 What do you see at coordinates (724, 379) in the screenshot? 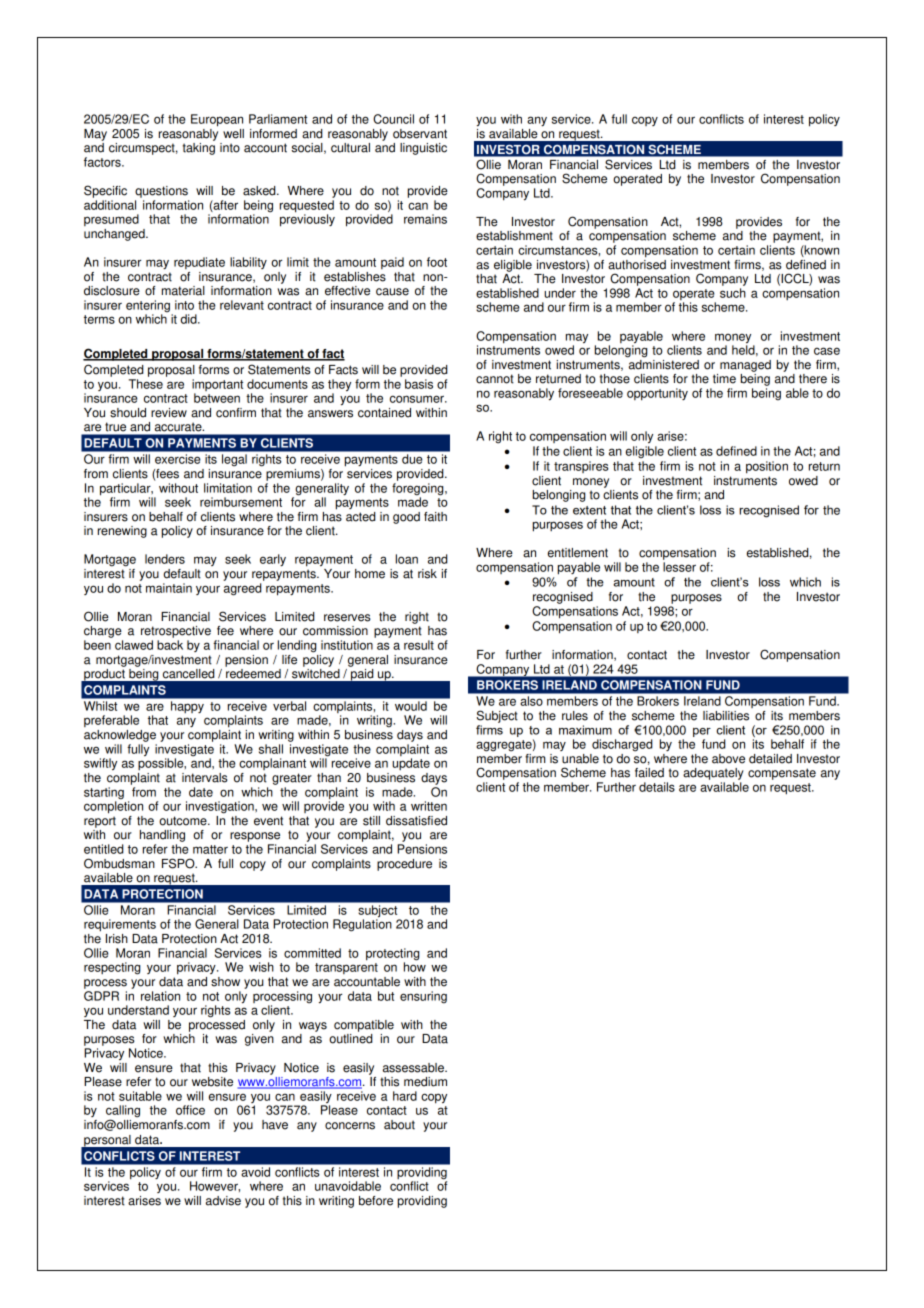
I see `time` at bounding box center [724, 379].
